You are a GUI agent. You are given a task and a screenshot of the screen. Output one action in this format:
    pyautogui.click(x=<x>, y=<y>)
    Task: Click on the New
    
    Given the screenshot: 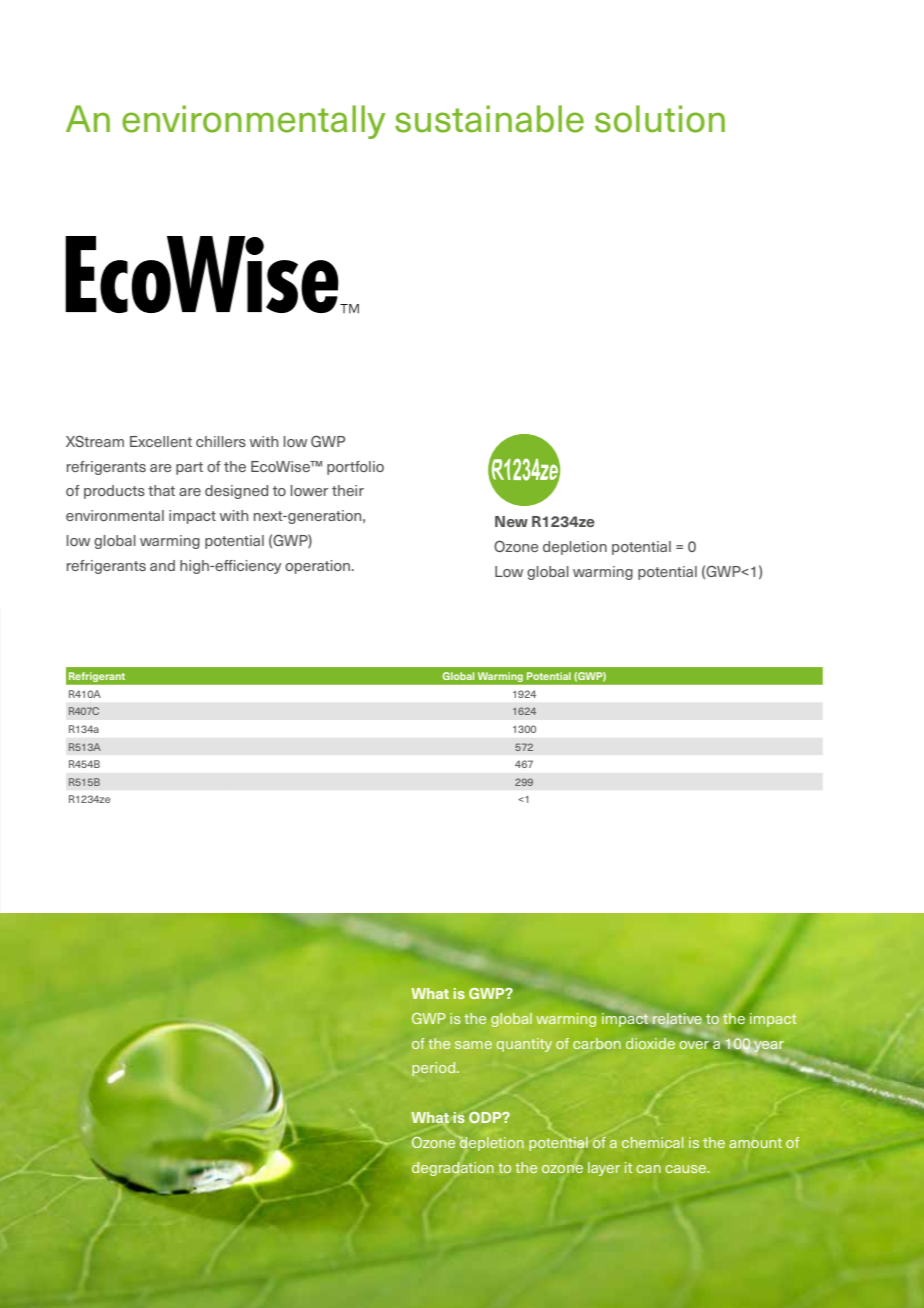 What is the action you would take?
    pyautogui.click(x=511, y=521)
